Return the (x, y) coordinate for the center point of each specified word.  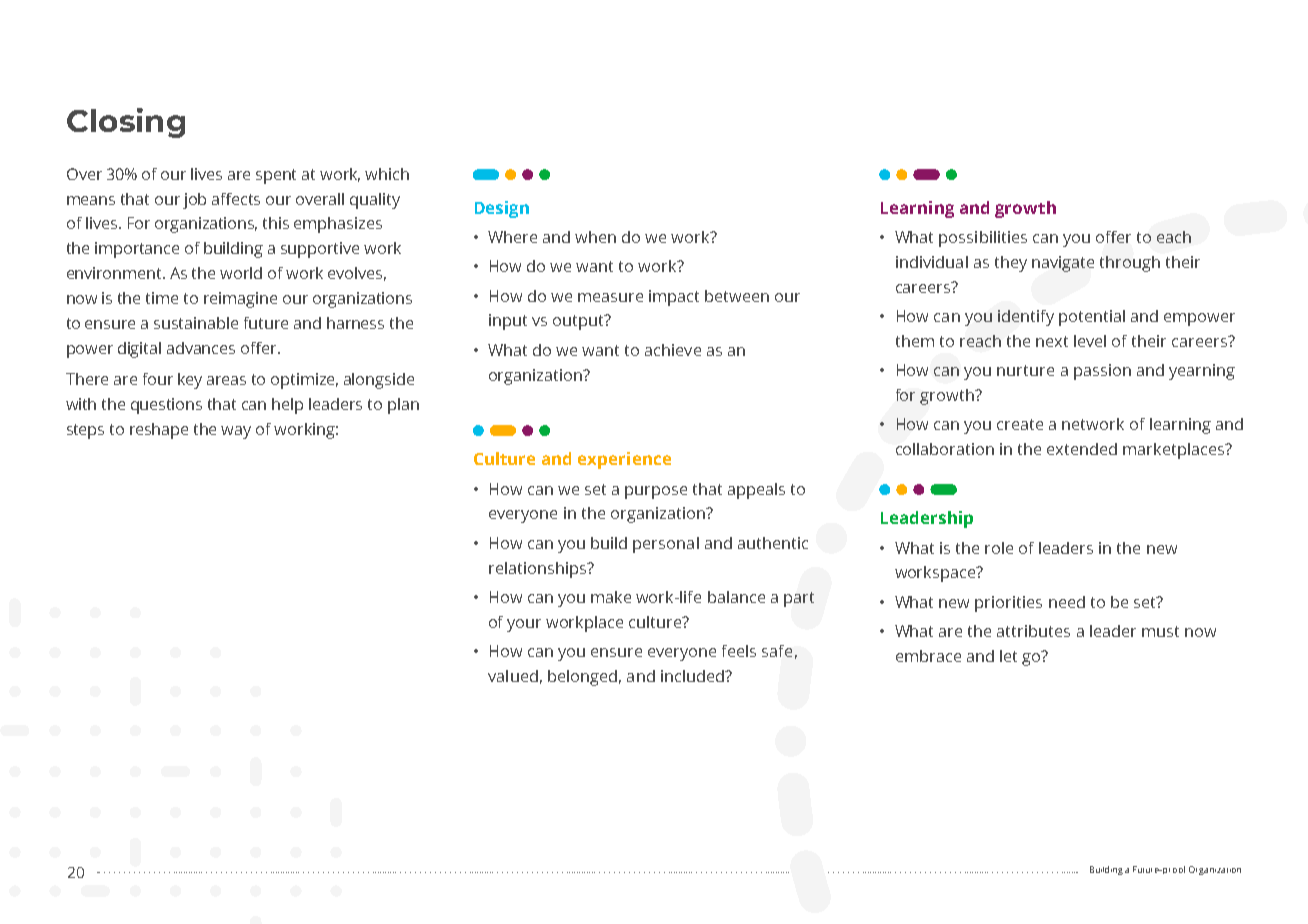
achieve (673, 350)
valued (513, 676)
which (387, 174)
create (1020, 424)
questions (166, 406)
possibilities (983, 239)
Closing (126, 123)
